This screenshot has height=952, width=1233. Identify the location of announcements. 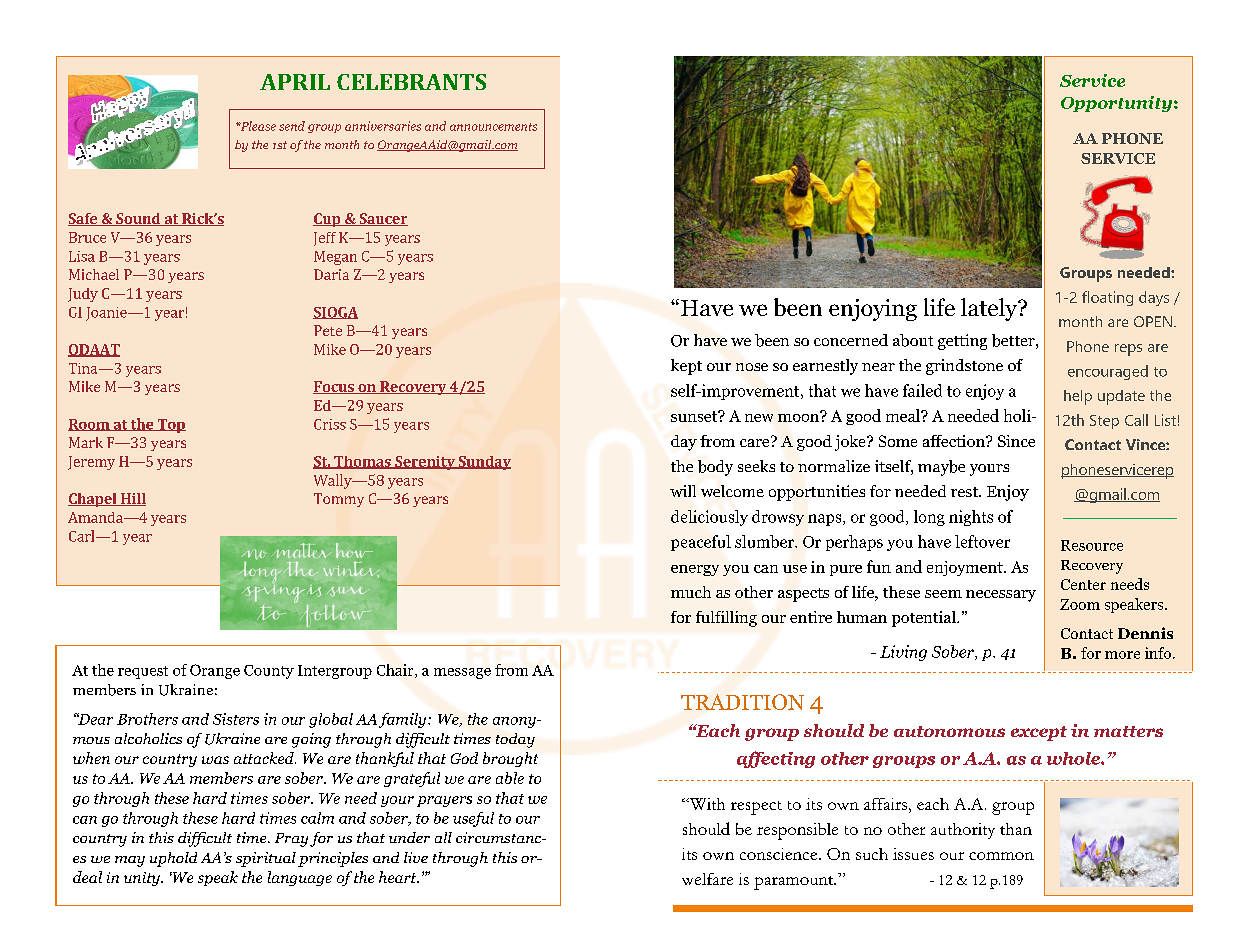
(493, 127).
